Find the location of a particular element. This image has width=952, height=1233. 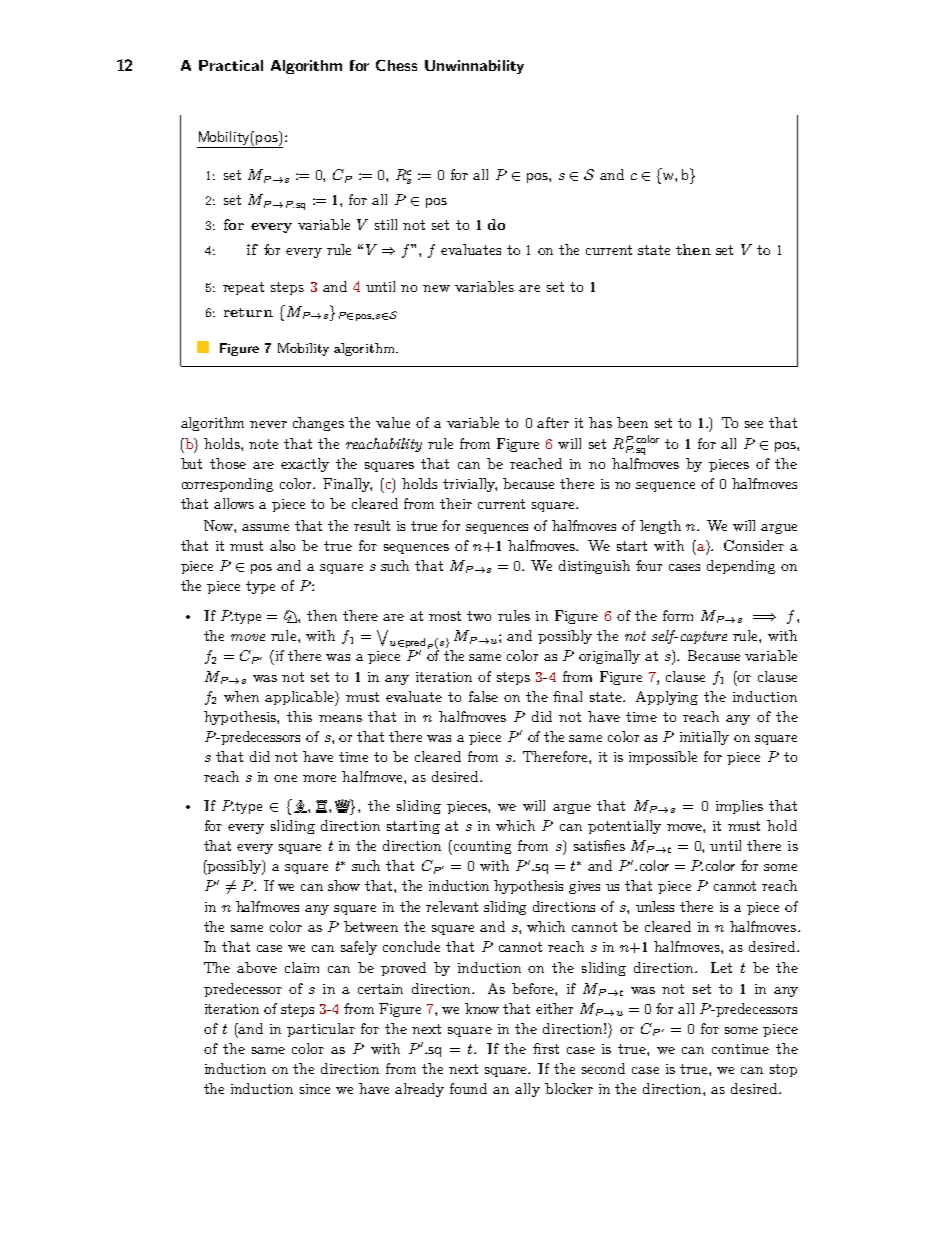

Practical is located at coordinates (231, 65).
